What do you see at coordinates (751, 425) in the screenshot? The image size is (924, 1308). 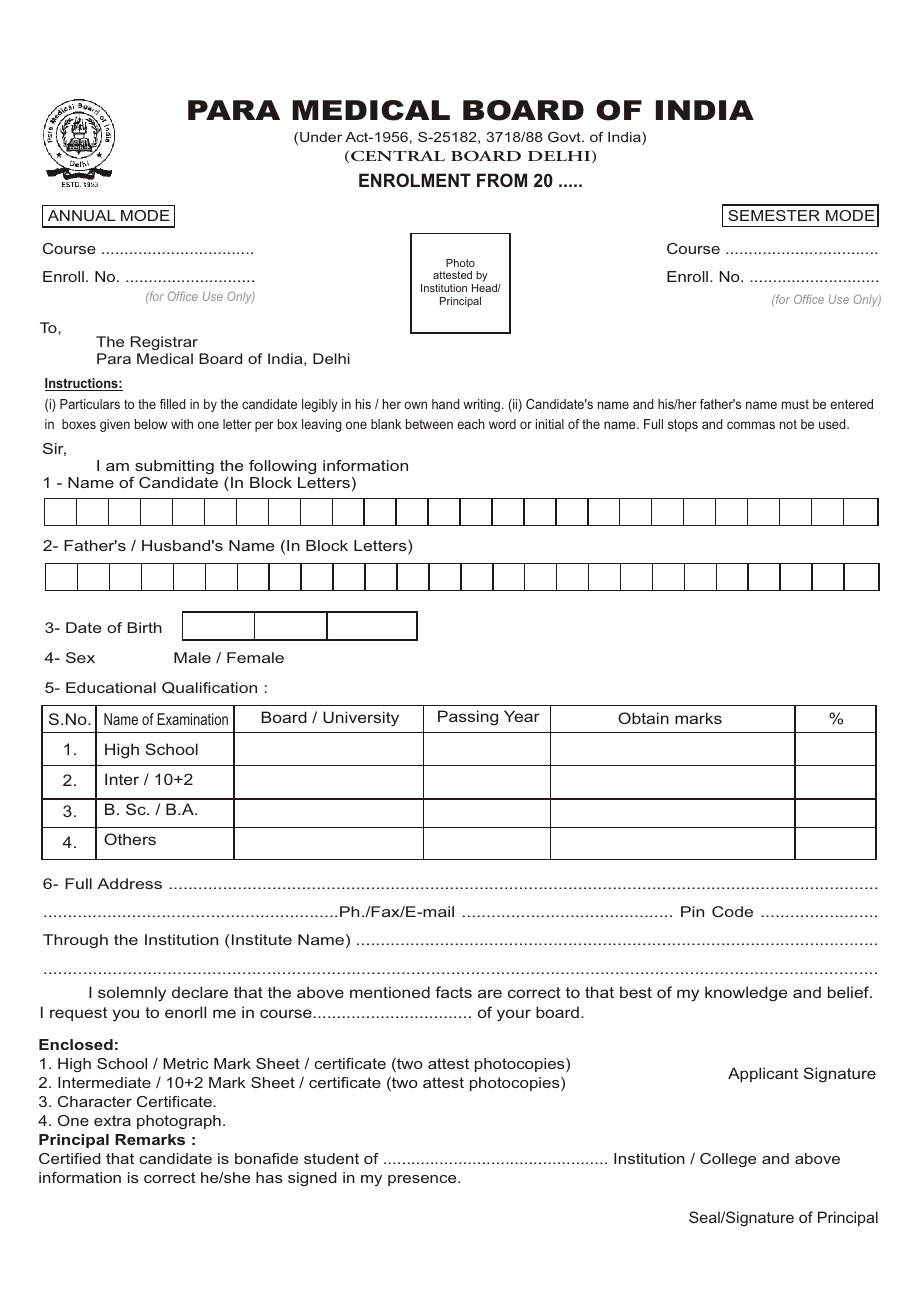 I see `commas` at bounding box center [751, 425].
